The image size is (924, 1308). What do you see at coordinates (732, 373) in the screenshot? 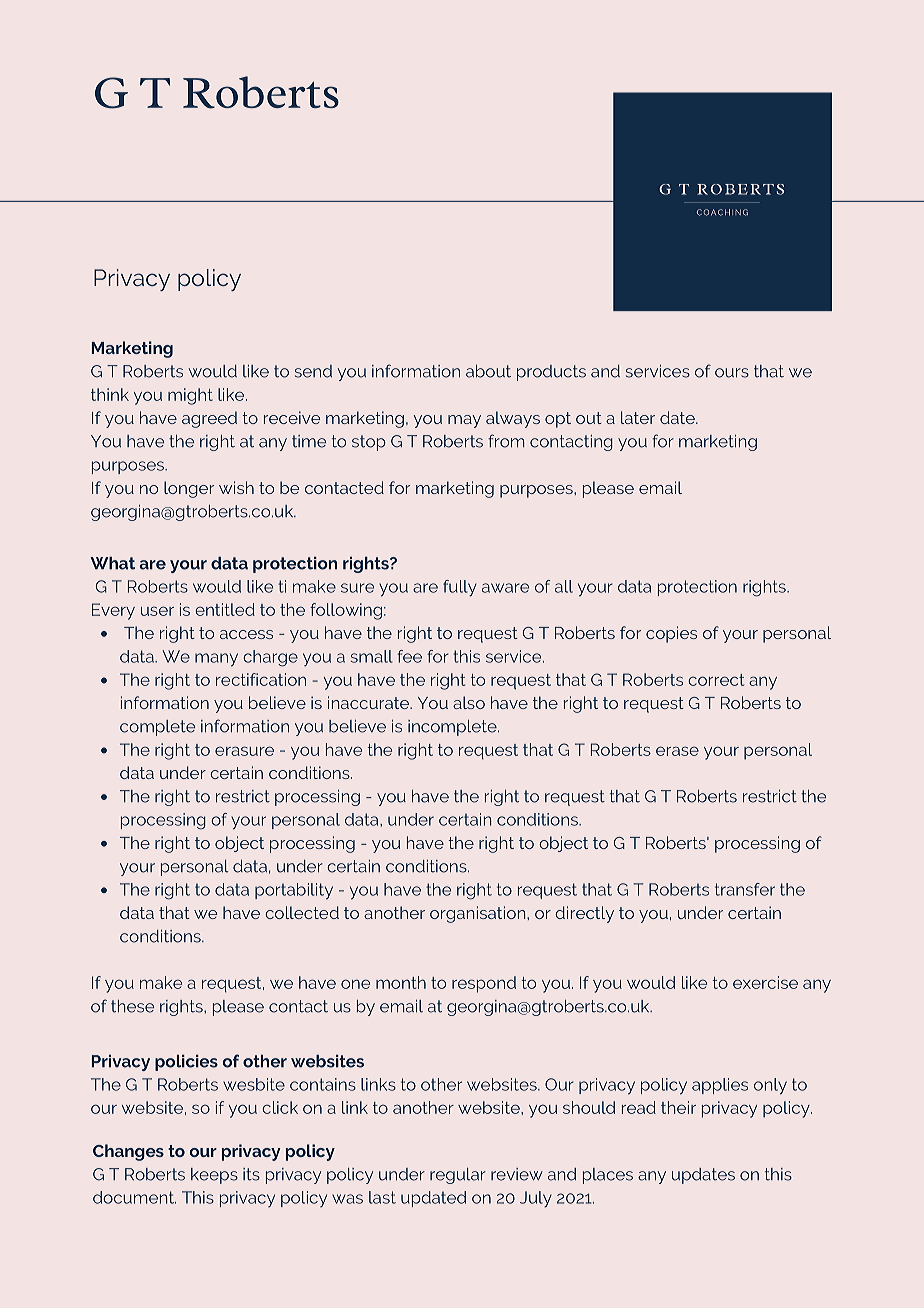
I see `ours` at bounding box center [732, 373].
